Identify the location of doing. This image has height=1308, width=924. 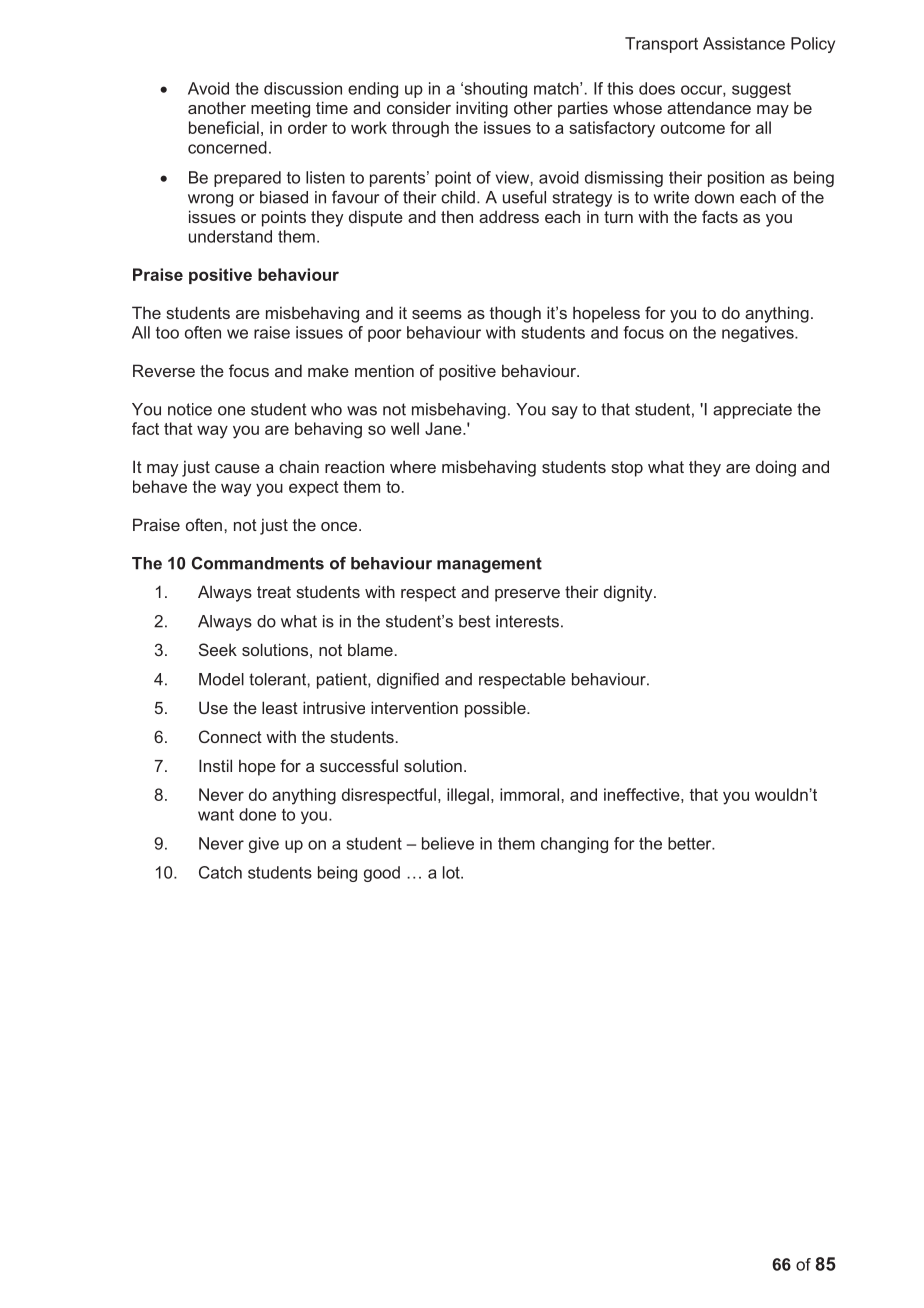
(776, 468).
